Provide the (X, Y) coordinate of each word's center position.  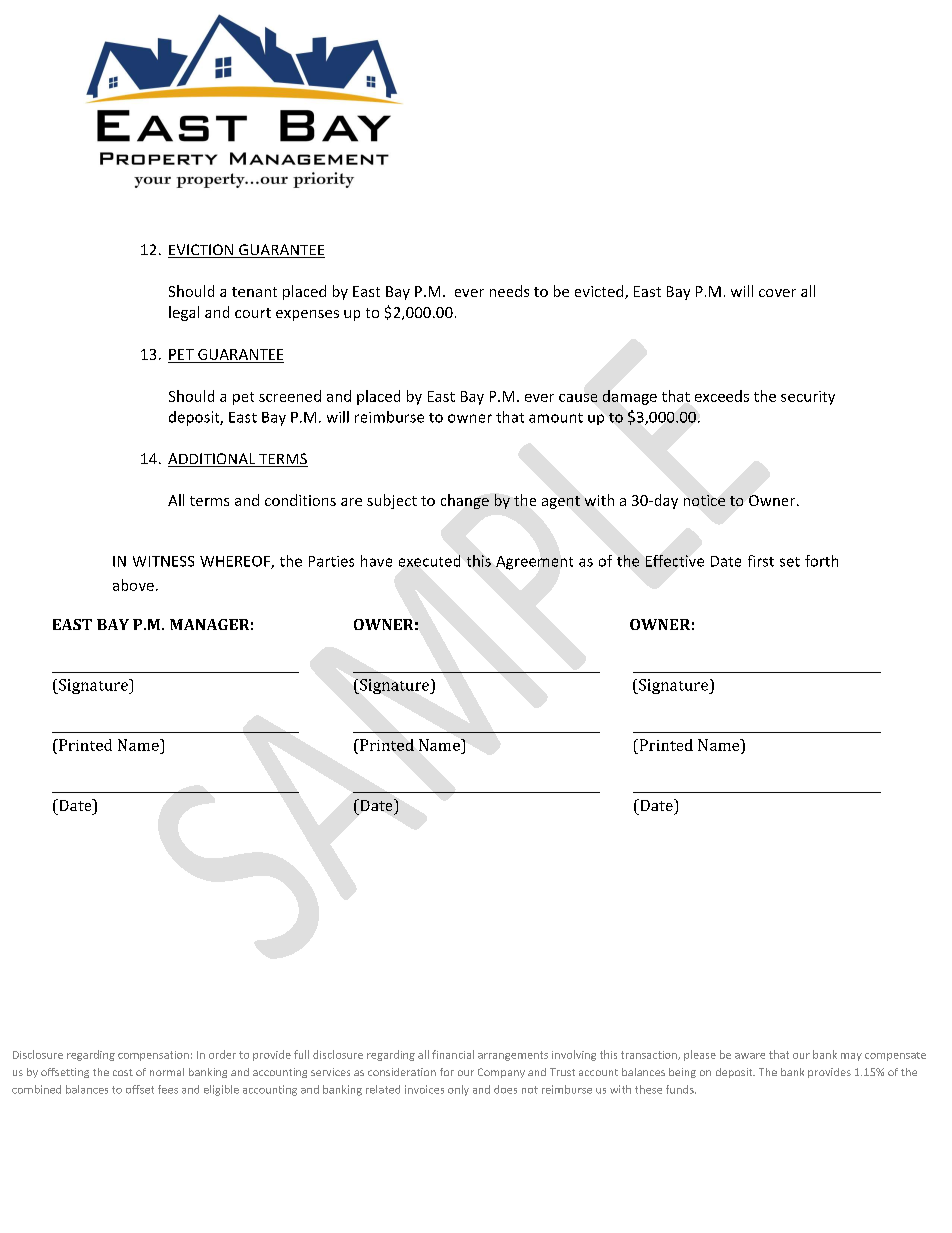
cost (123, 1072)
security (808, 398)
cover (777, 293)
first (761, 561)
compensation (153, 1056)
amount (556, 418)
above (133, 585)
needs (509, 291)
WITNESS (163, 561)
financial (453, 1054)
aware (750, 1056)
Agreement (534, 563)
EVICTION (202, 251)
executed (429, 561)
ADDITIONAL (213, 460)
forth (821, 561)
